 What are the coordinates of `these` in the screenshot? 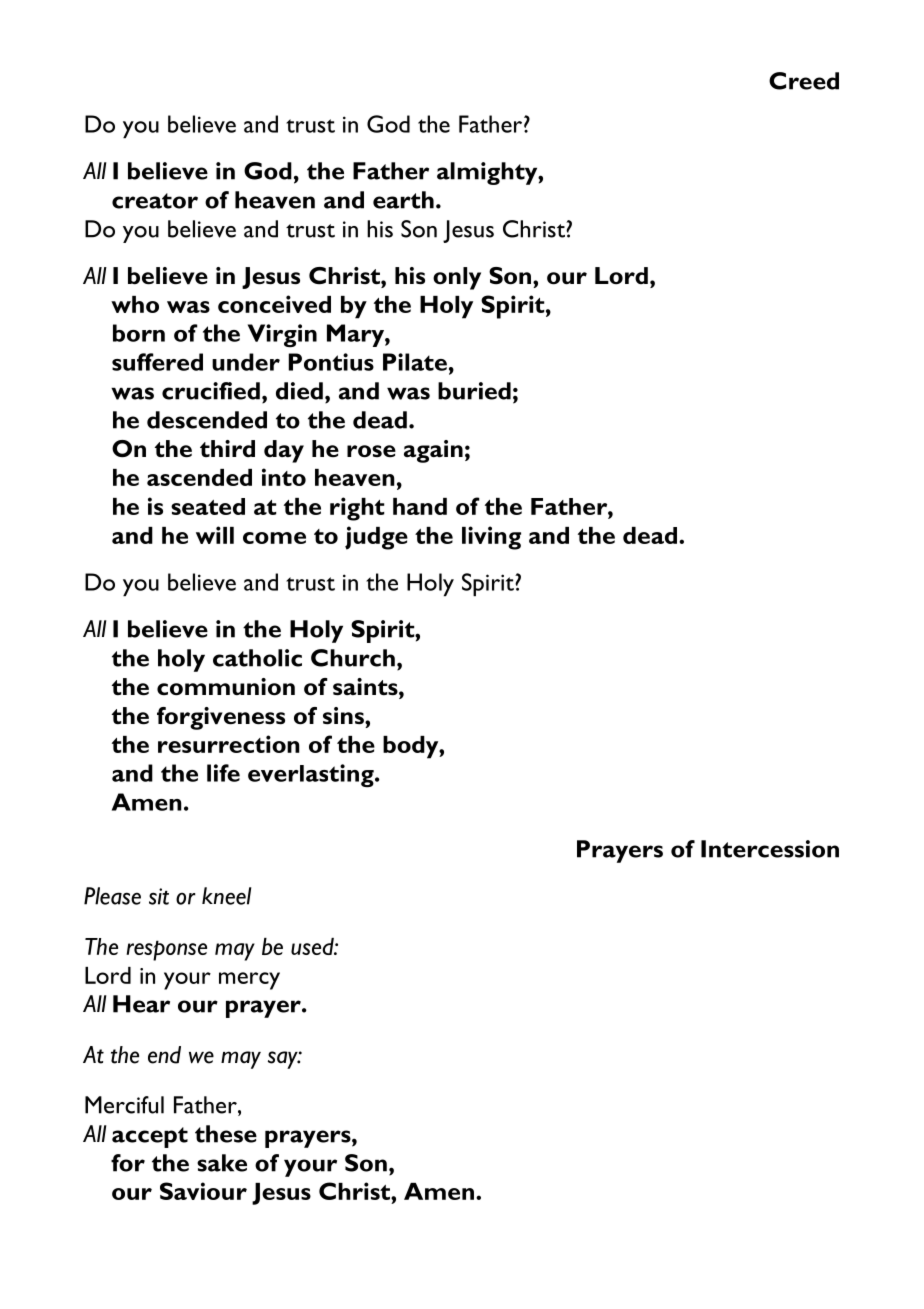 It's located at (226, 1134).
